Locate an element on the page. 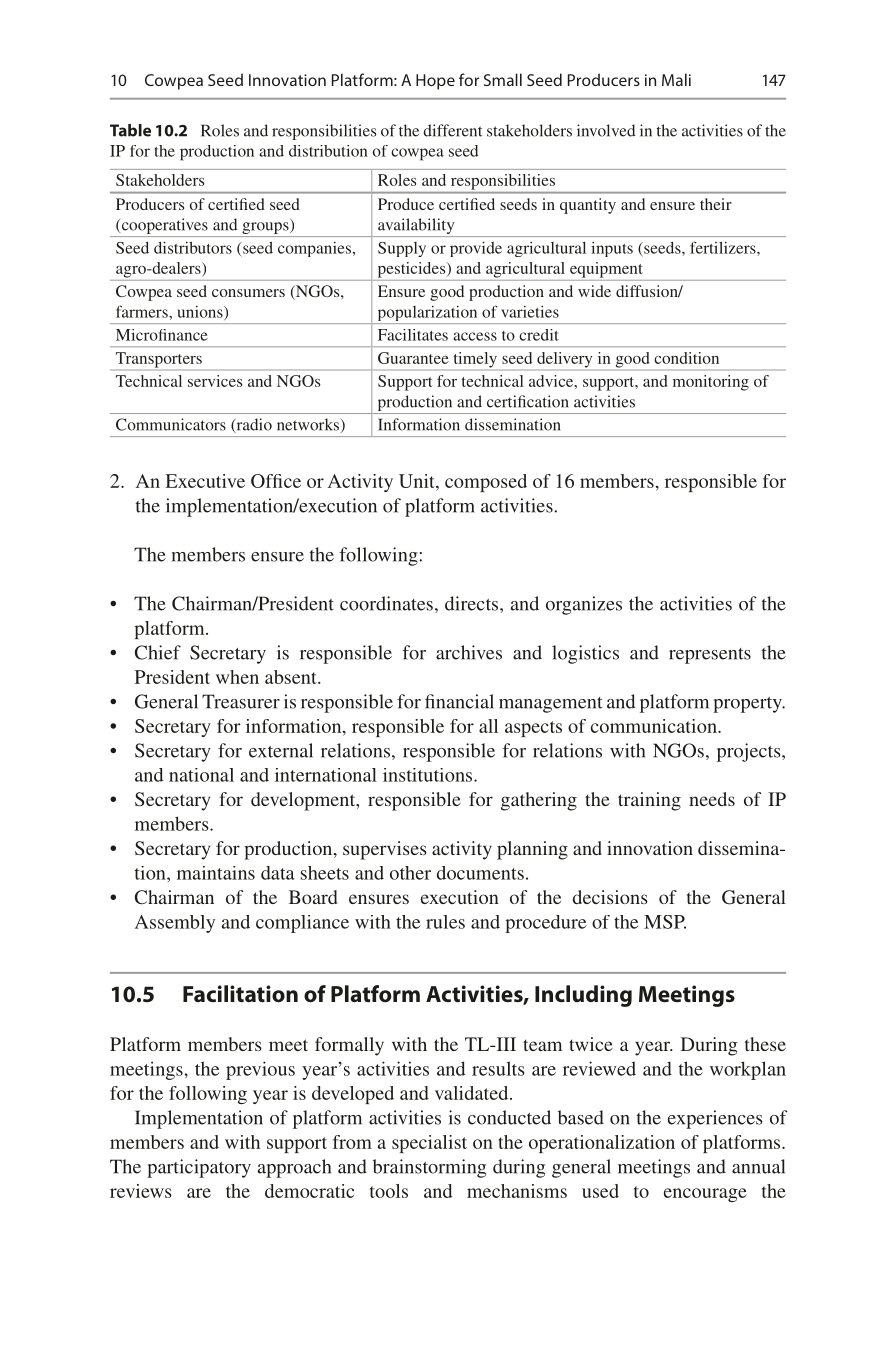 Image resolution: width=896 pixels, height=1359 pixels. represents is located at coordinates (710, 656).
